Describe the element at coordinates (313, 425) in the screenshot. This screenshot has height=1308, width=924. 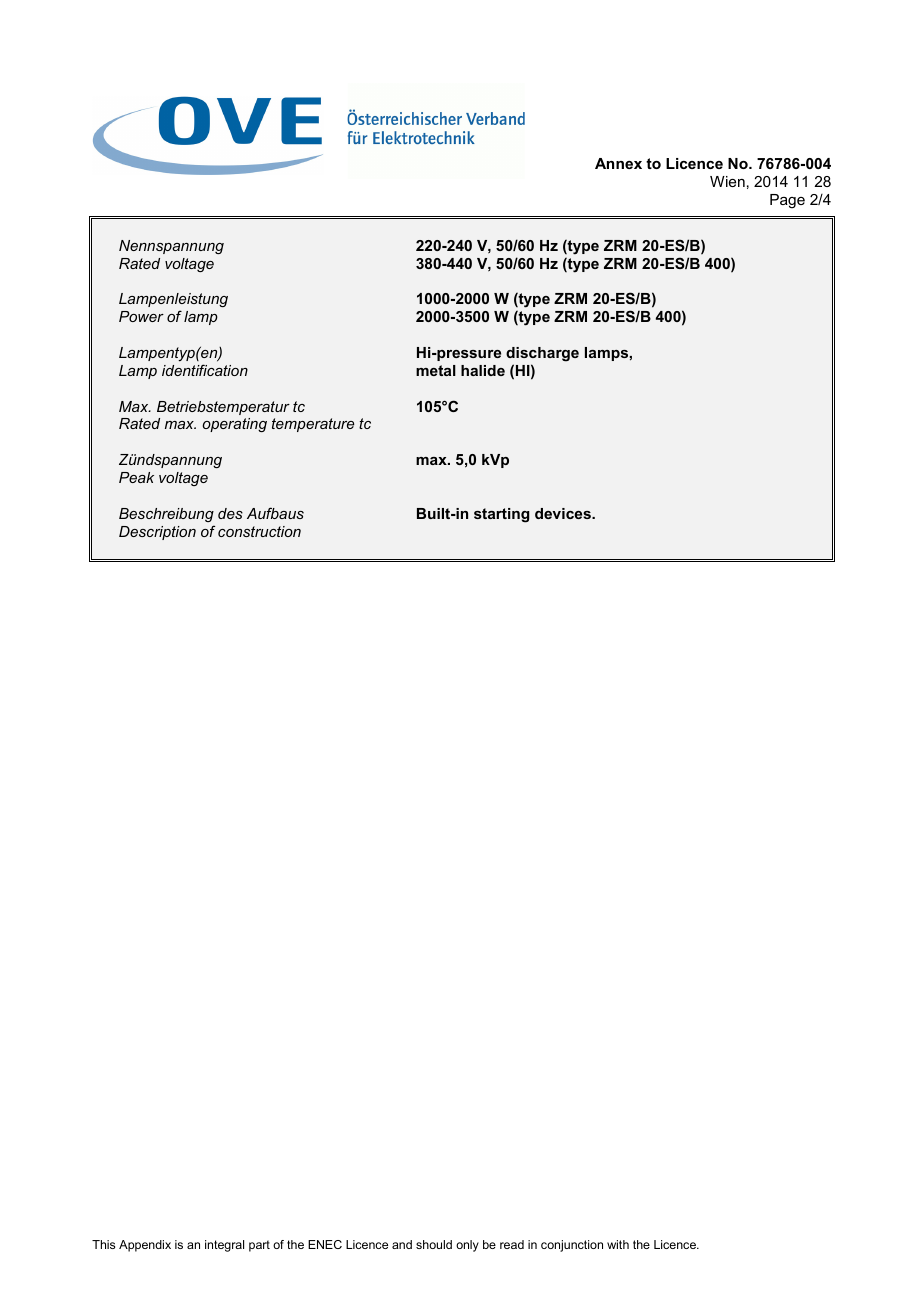
I see `temperature` at that location.
